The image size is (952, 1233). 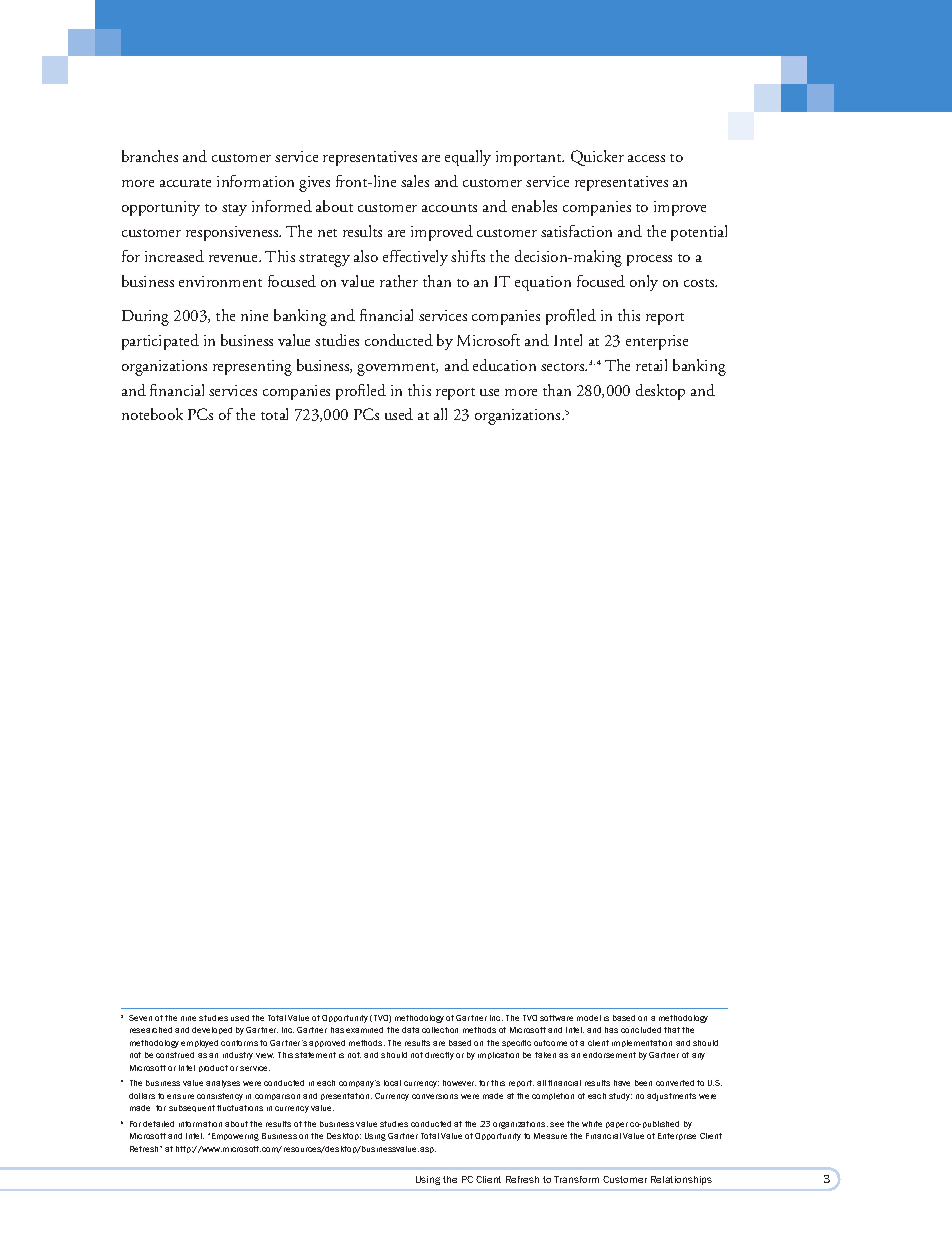 What do you see at coordinates (646, 158) in the page?
I see `access` at bounding box center [646, 158].
